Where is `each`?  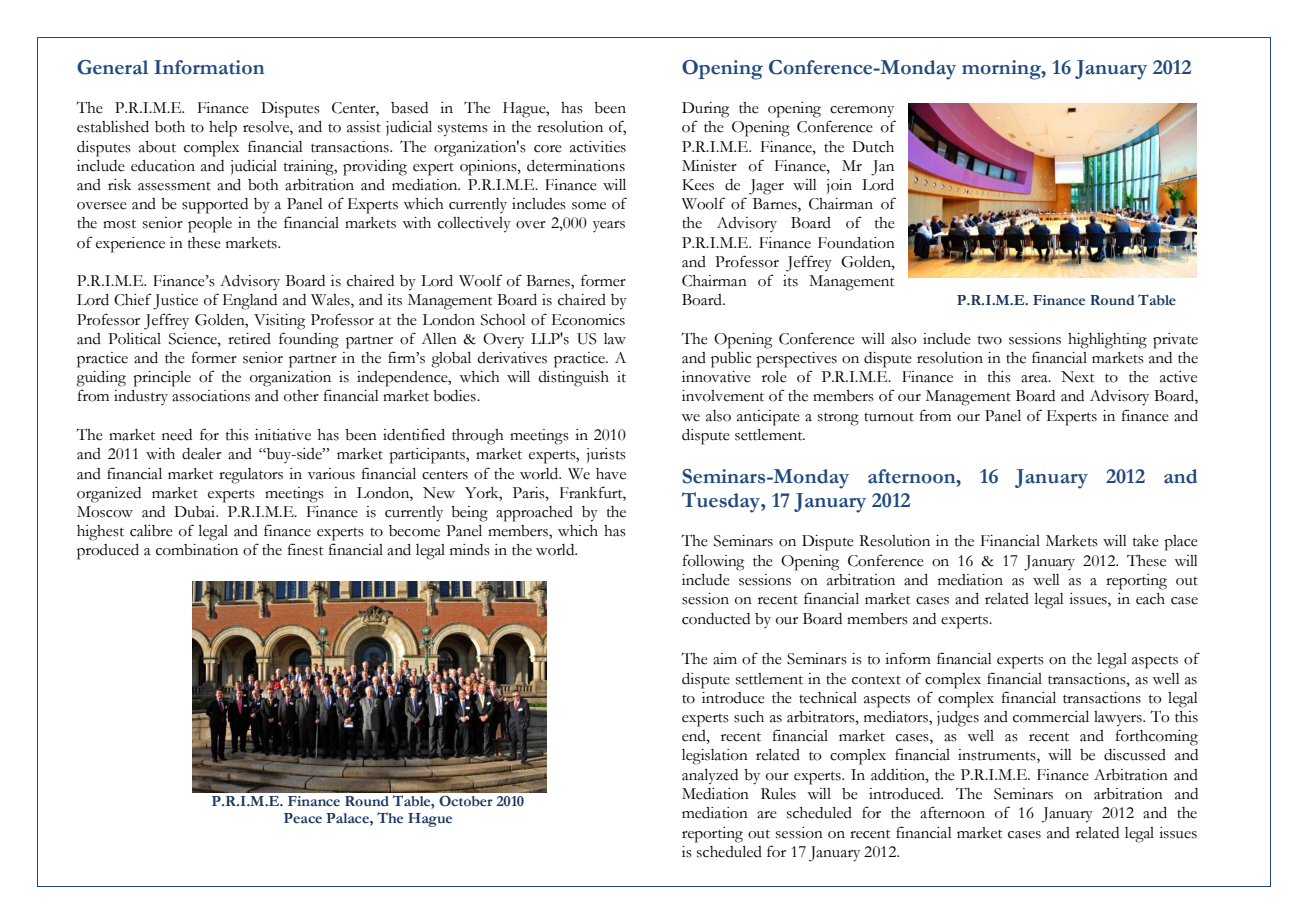
each is located at coordinates (1150, 599).
